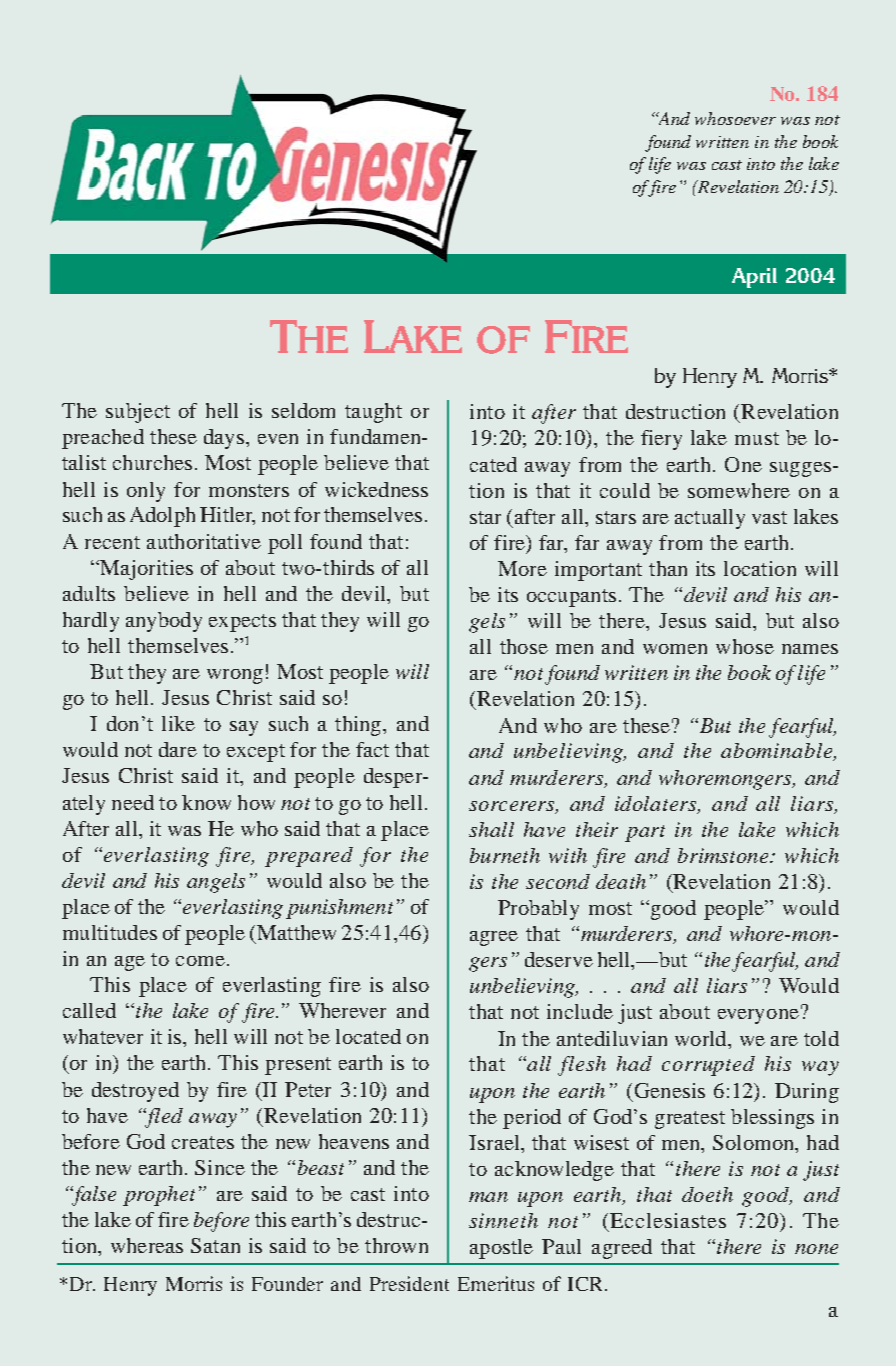  What do you see at coordinates (110, 932) in the page?
I see `multitudes` at bounding box center [110, 932].
